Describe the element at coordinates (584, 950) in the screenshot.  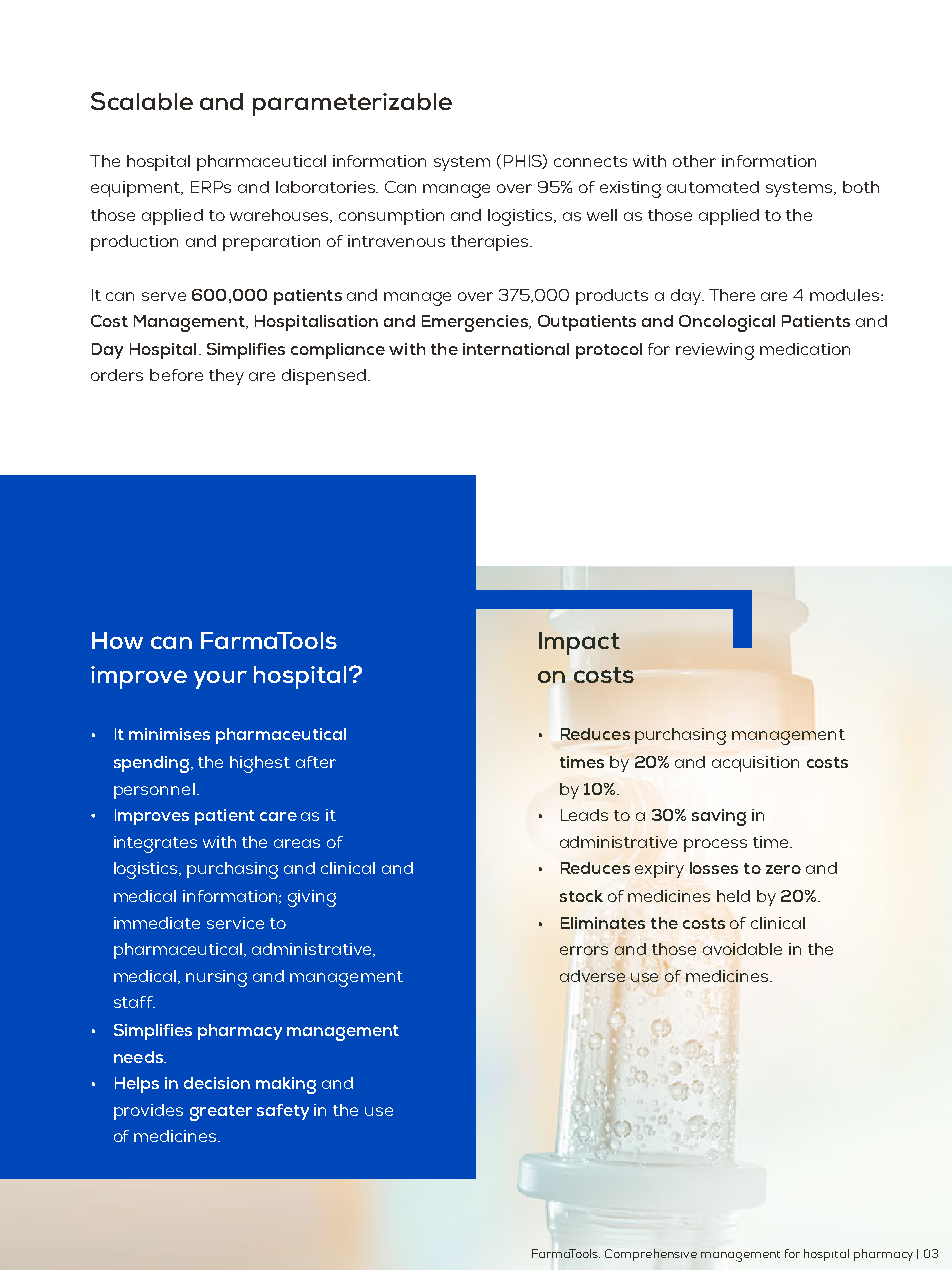
I see `errors` at that location.
